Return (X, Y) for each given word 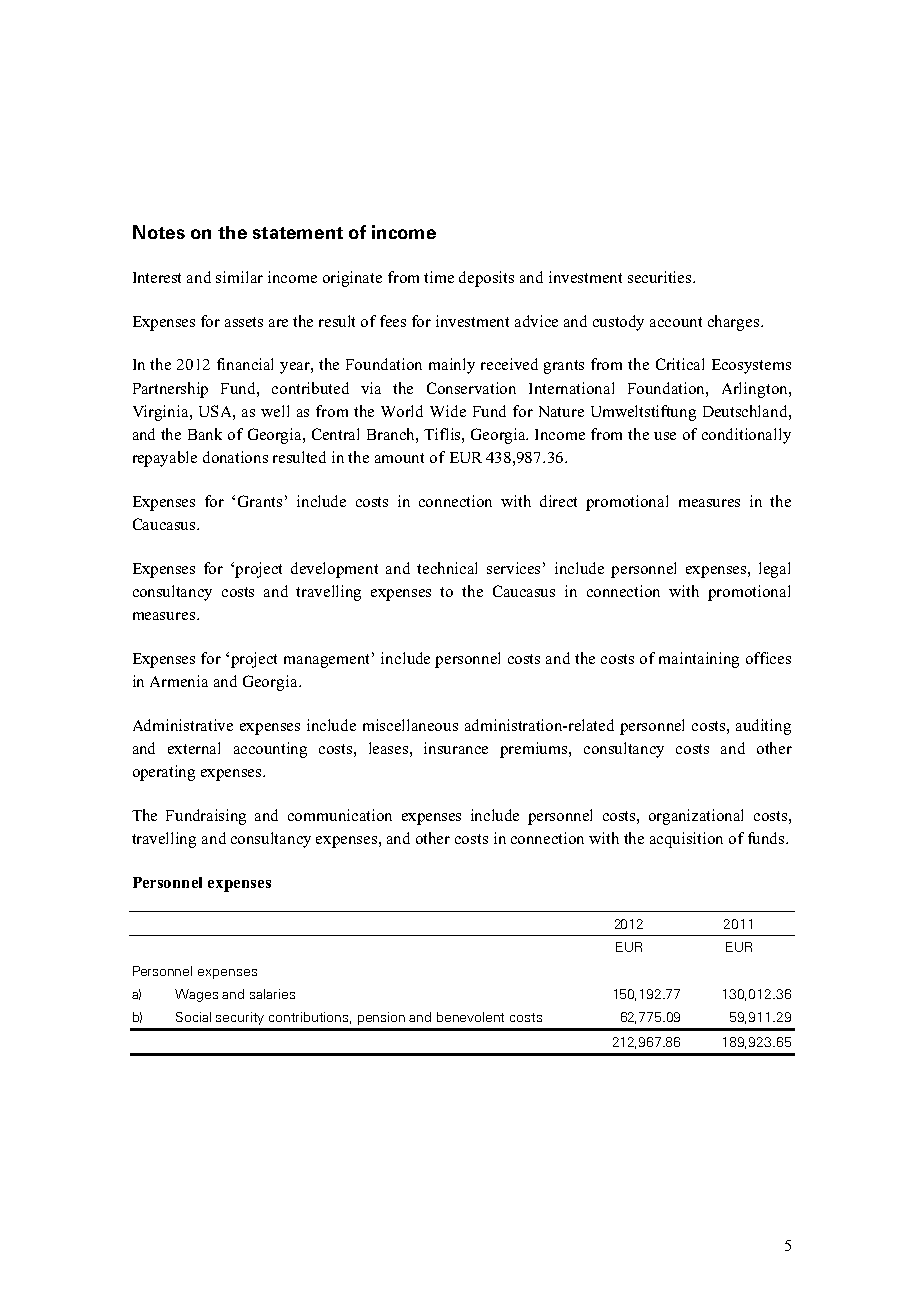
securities (661, 277)
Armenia (179, 681)
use (665, 436)
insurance (456, 748)
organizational (696, 817)
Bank (205, 434)
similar (239, 277)
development (334, 570)
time (439, 277)
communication (340, 815)
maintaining (699, 660)
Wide (448, 411)
